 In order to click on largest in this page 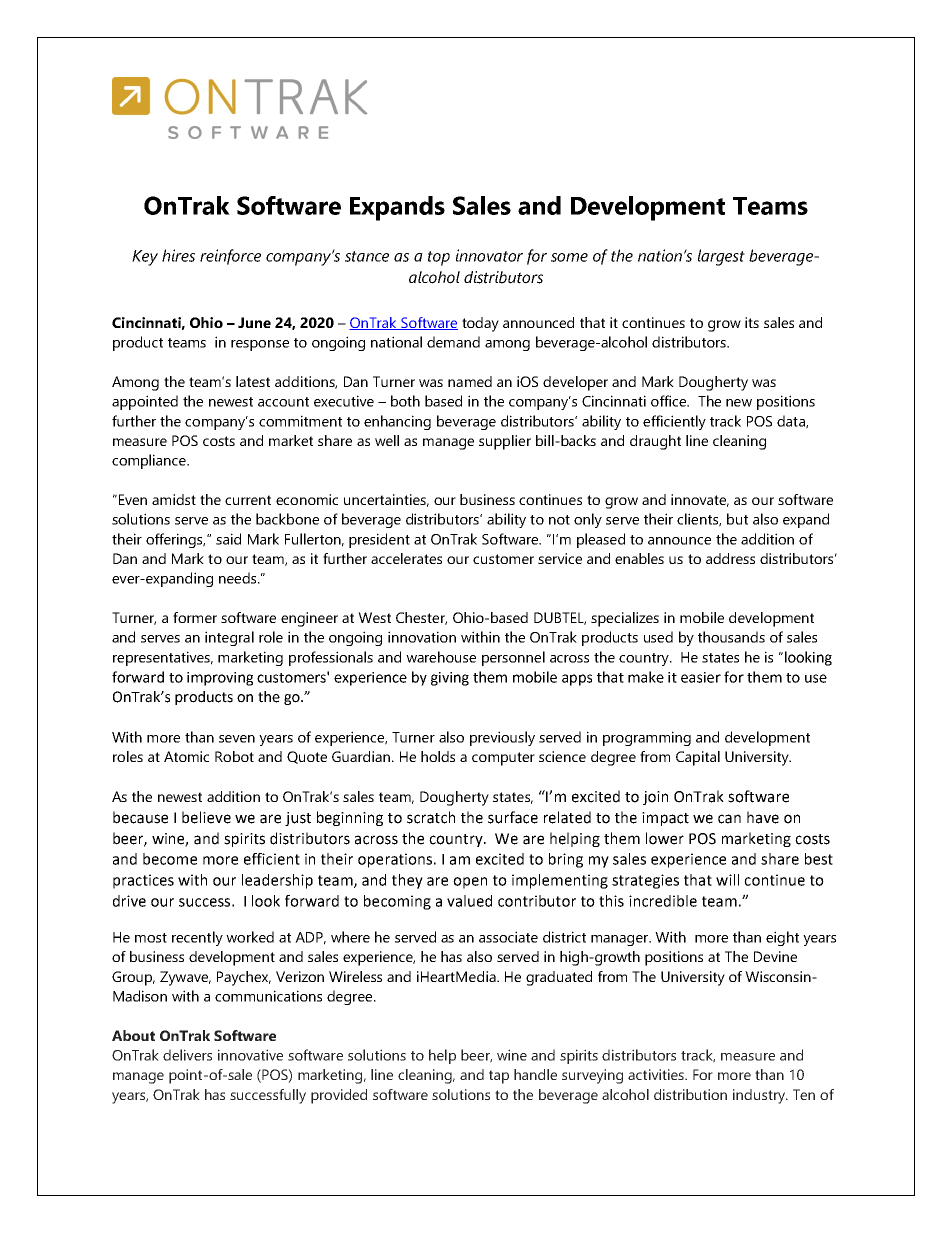, I will do `click(721, 257)`.
